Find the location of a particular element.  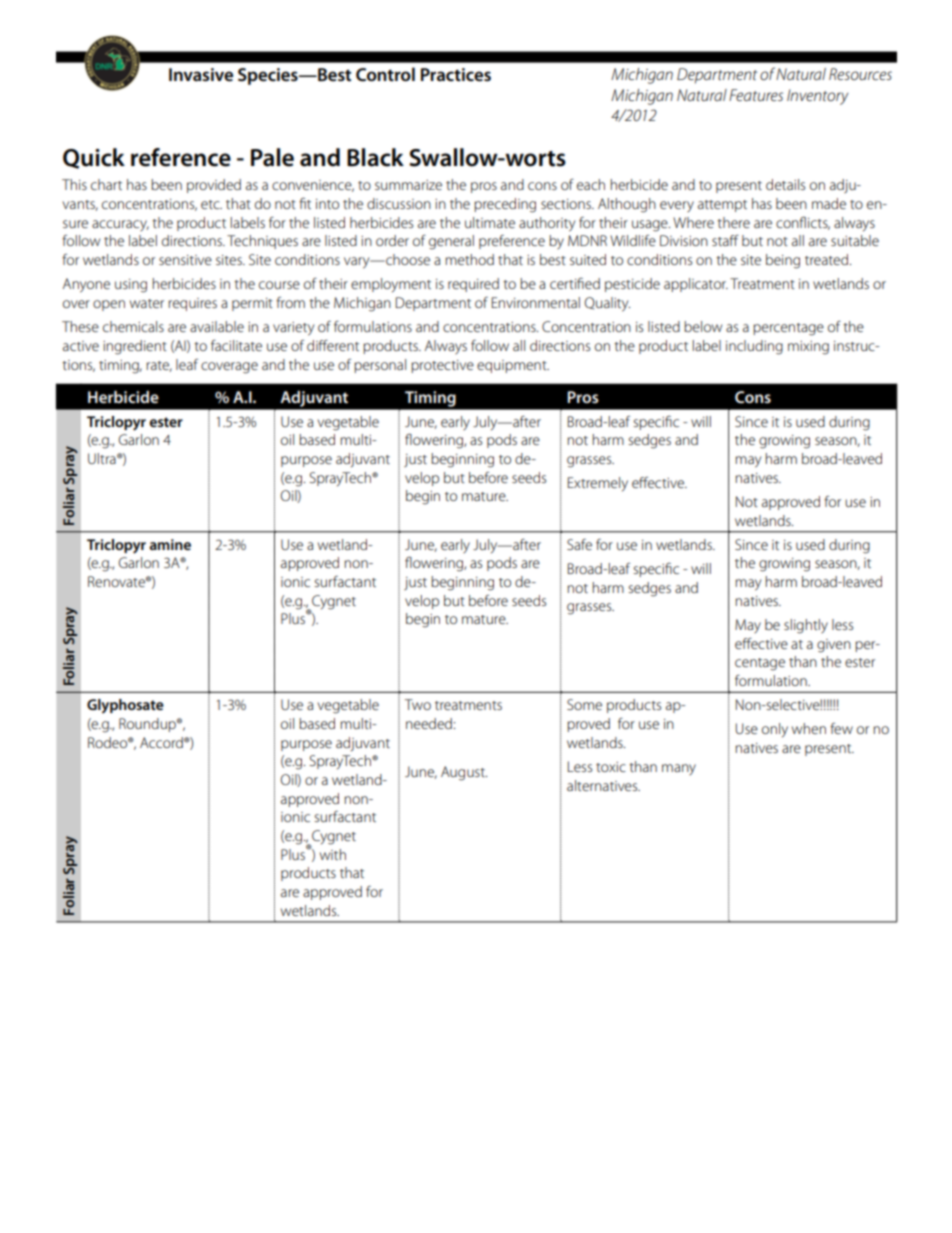

including is located at coordinates (754, 347).
